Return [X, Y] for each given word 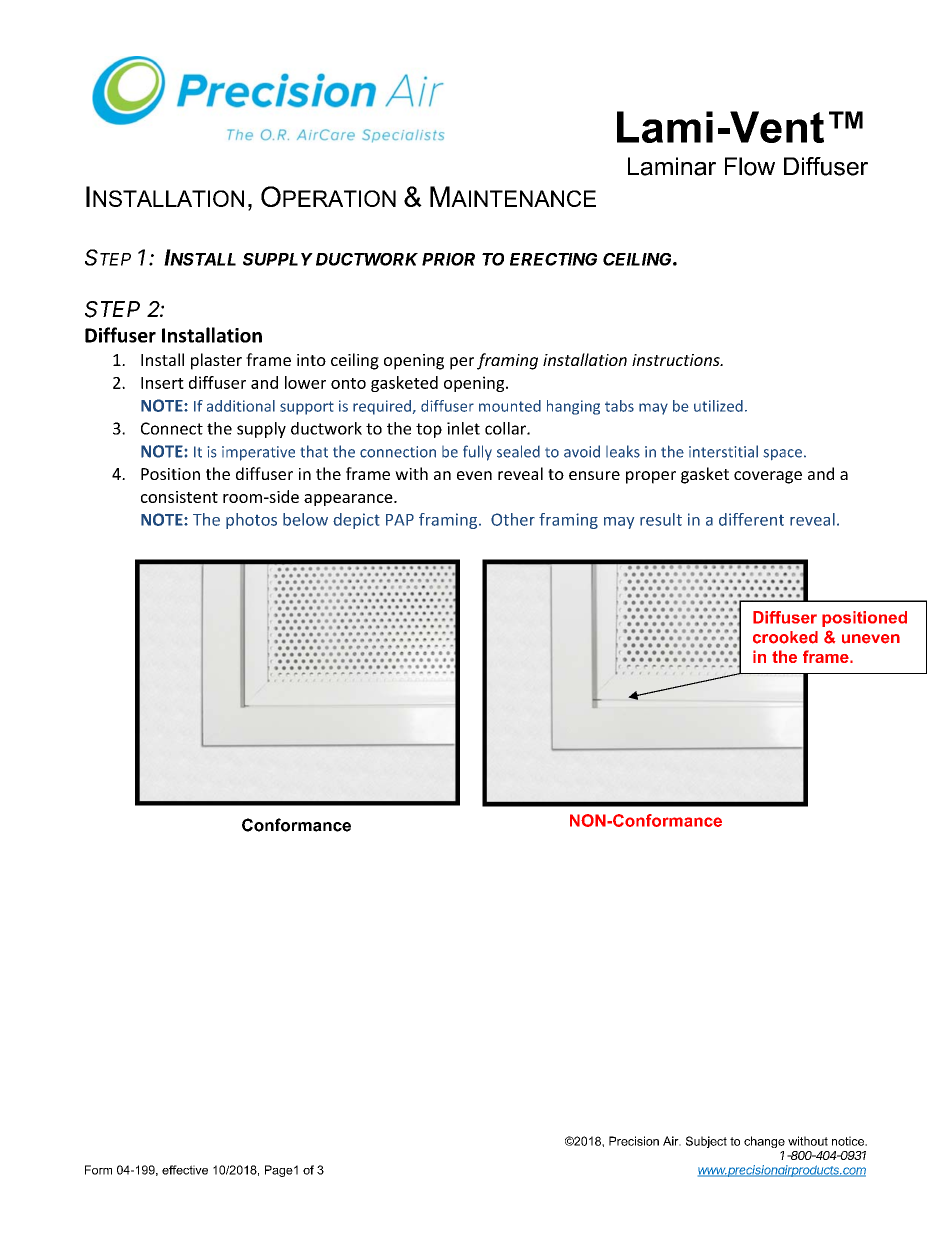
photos [251, 521]
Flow [750, 166]
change [764, 1142]
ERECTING [553, 259]
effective [185, 1170]
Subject [706, 1142]
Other [513, 519]
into [311, 360]
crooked [785, 637]
